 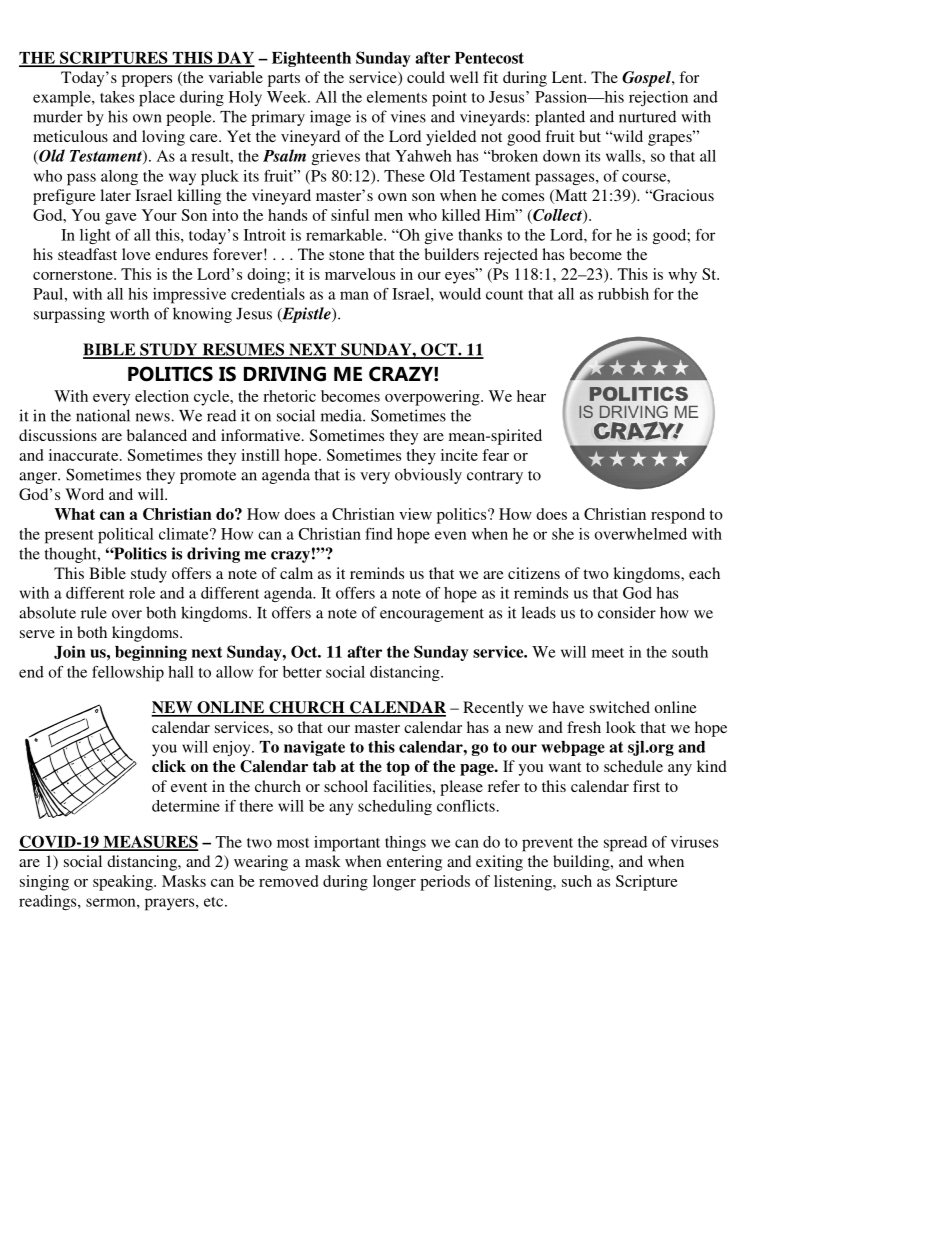 I want to click on consider, so click(x=627, y=612).
